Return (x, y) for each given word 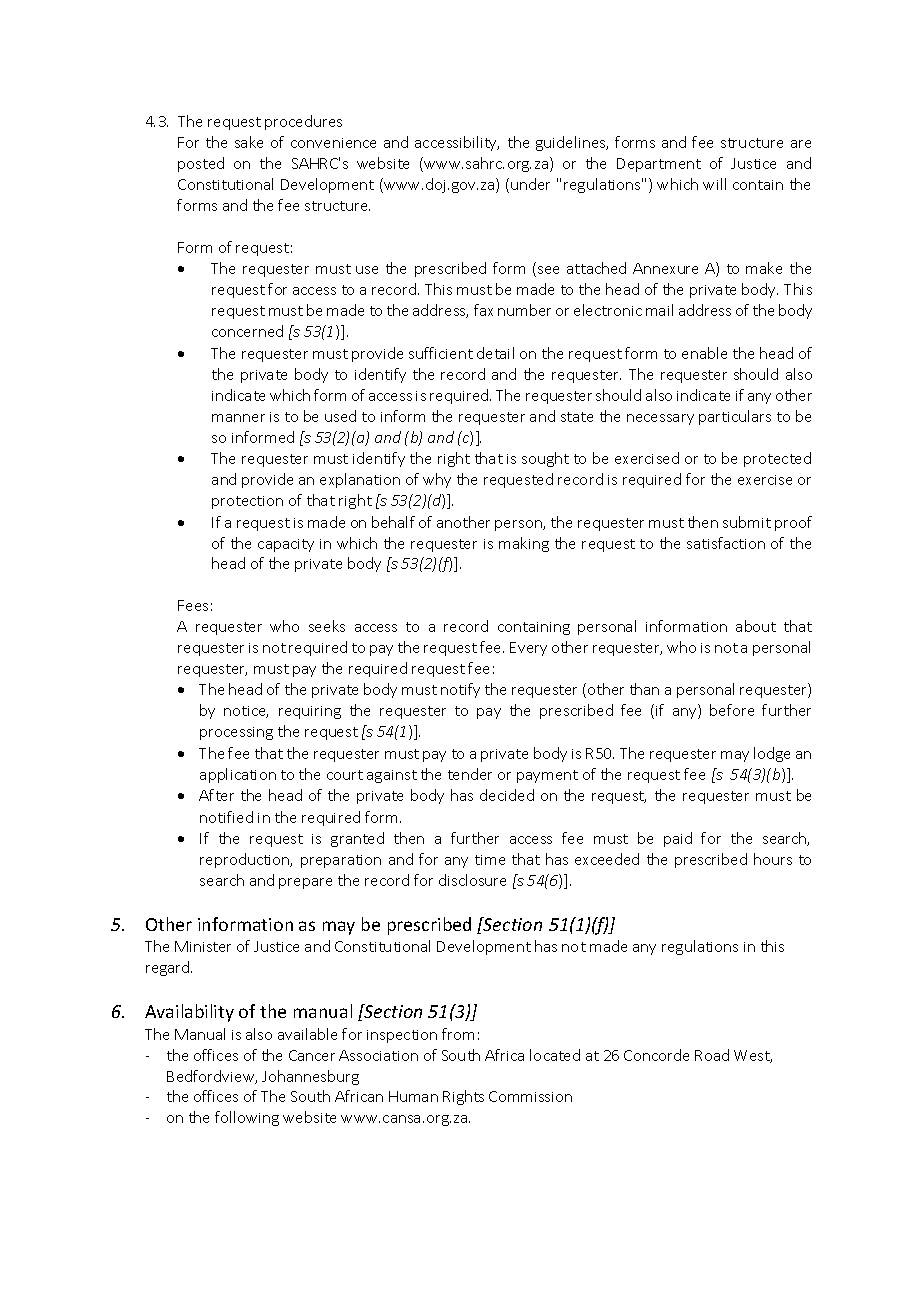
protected (777, 459)
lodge (772, 754)
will (714, 184)
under (530, 184)
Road (712, 1055)
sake (249, 142)
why (437, 480)
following (247, 1118)
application (238, 775)
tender (470, 774)
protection (247, 502)
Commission (530, 1096)
